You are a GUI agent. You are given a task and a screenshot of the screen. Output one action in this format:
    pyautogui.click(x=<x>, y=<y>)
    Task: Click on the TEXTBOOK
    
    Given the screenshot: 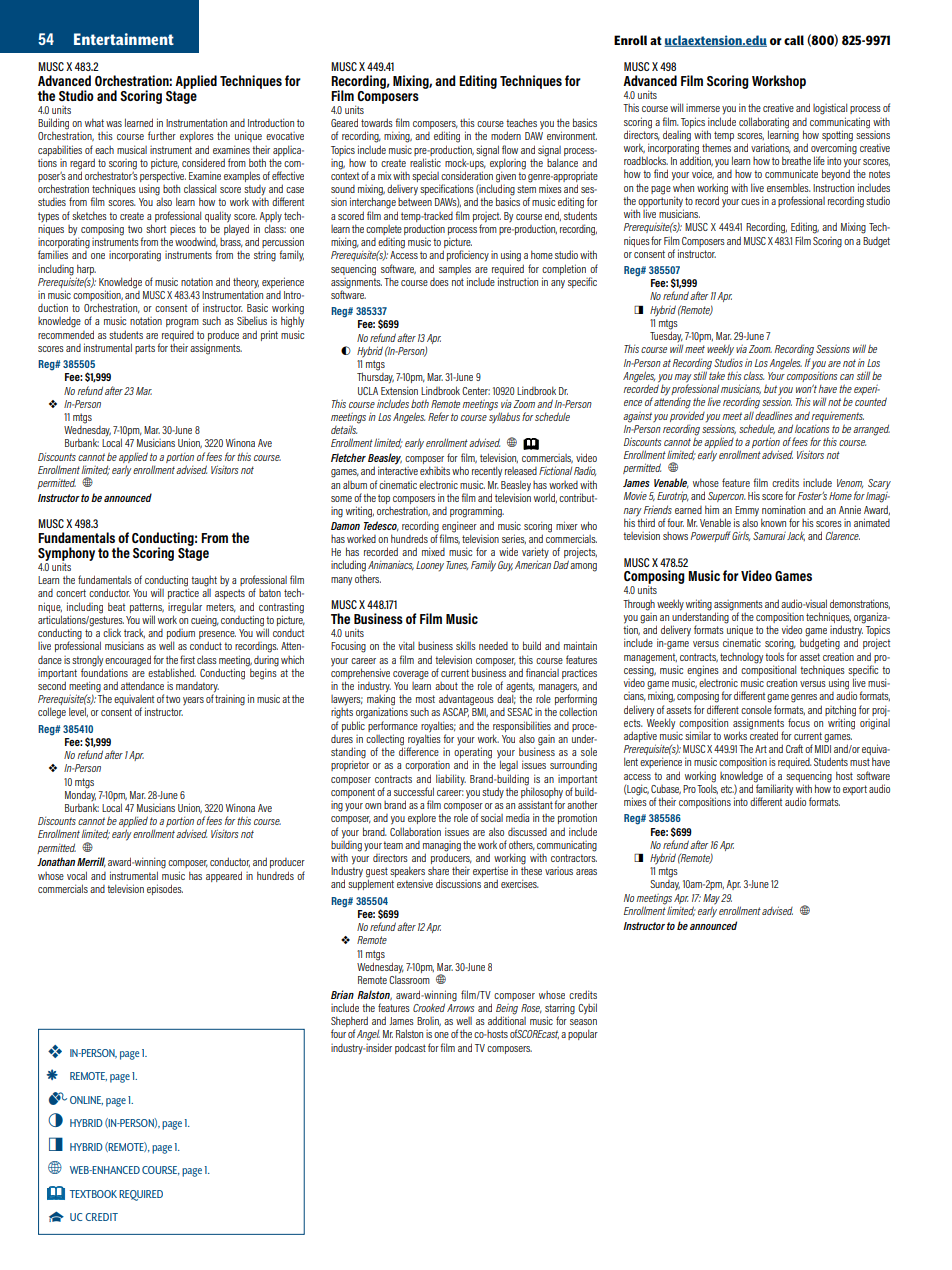 What is the action you would take?
    pyautogui.click(x=93, y=1194)
